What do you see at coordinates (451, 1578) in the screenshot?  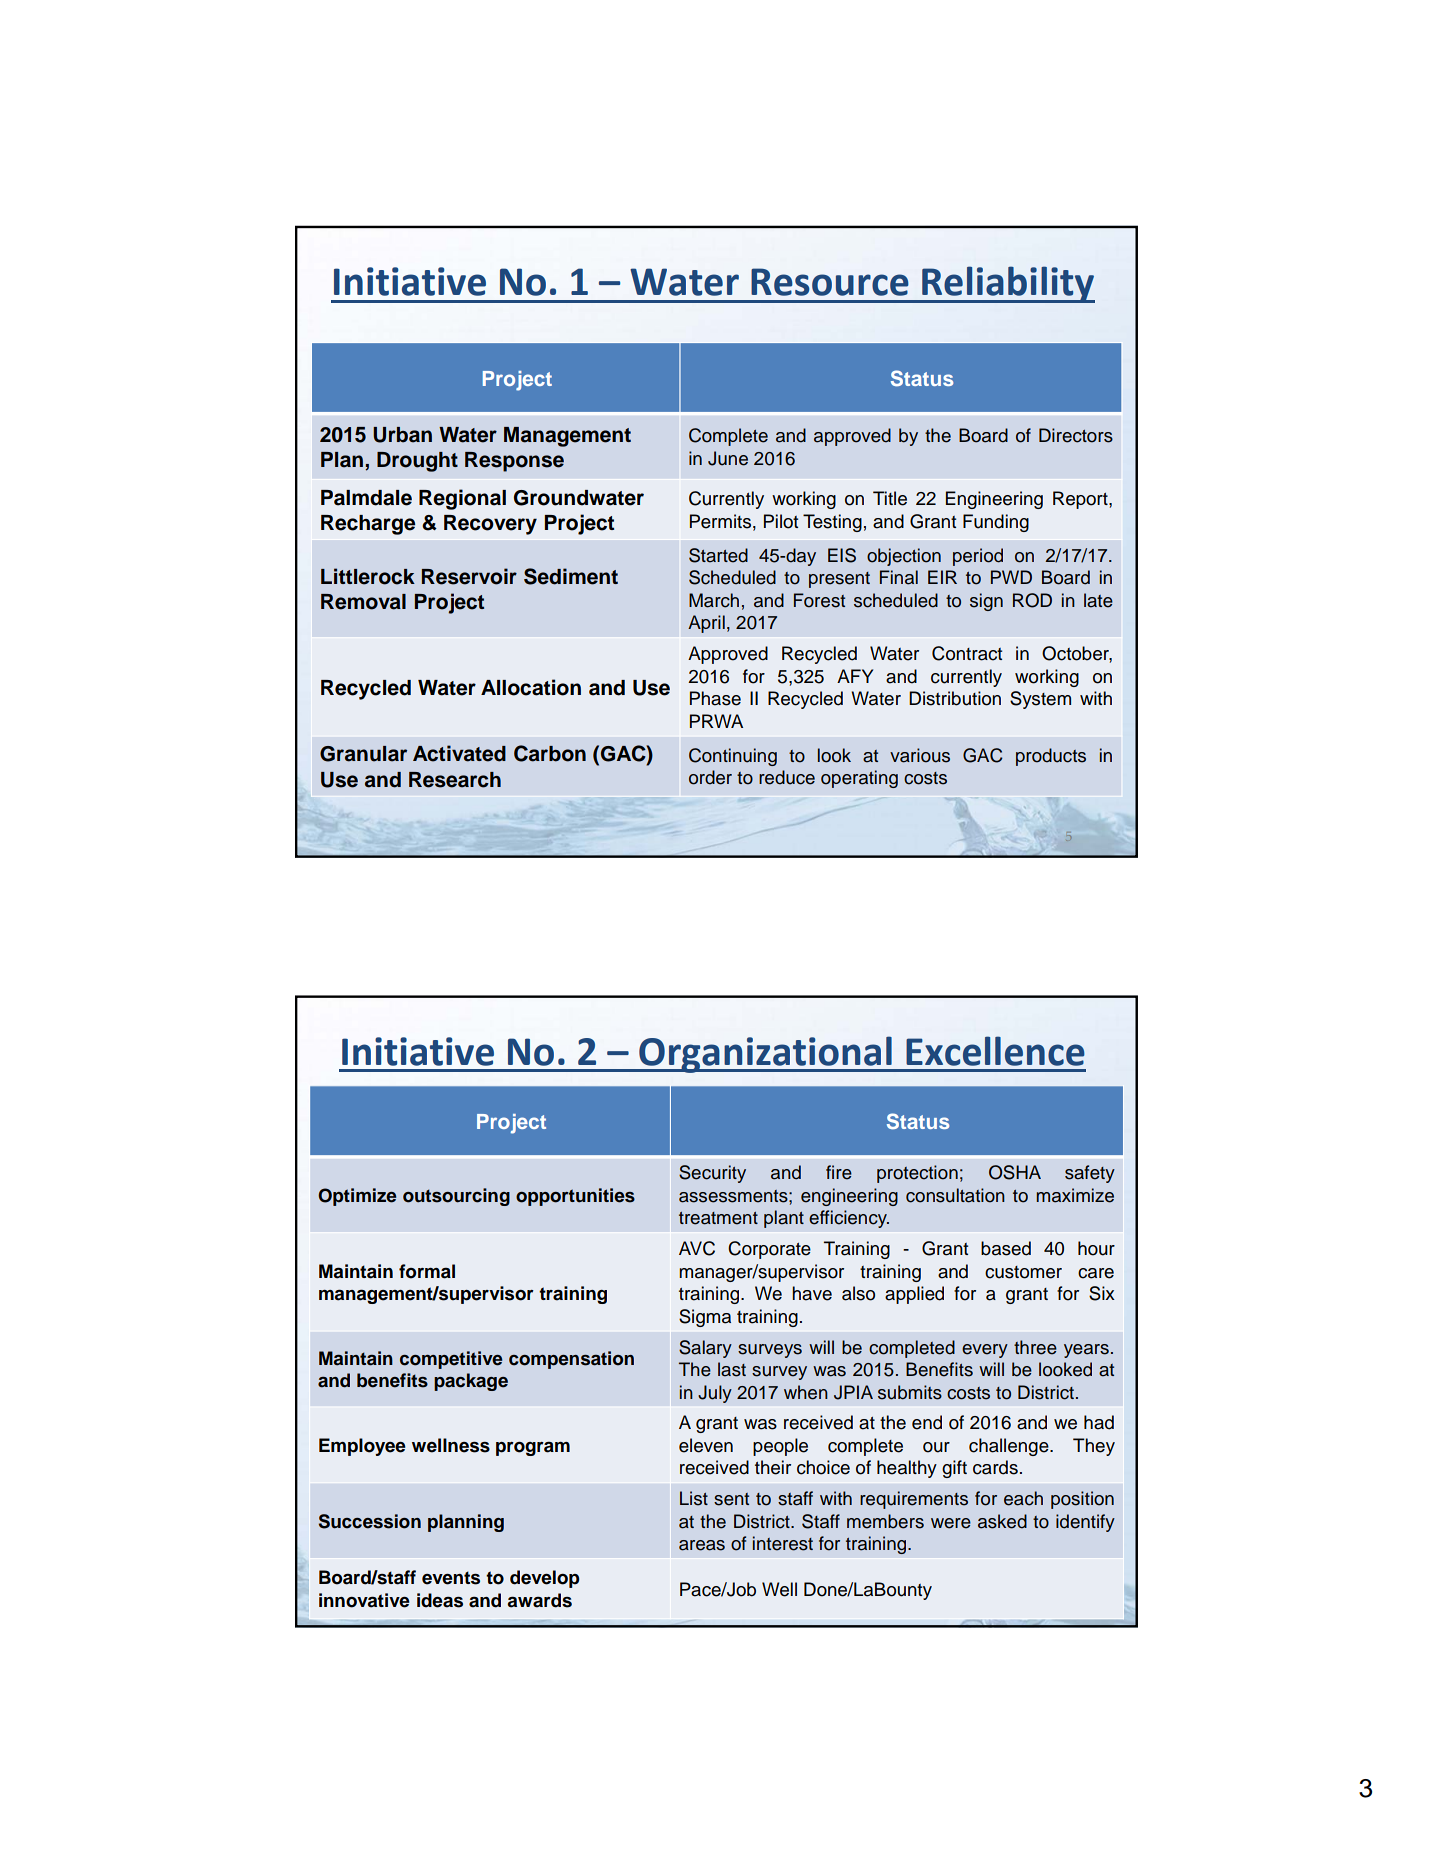 I see `events` at bounding box center [451, 1578].
